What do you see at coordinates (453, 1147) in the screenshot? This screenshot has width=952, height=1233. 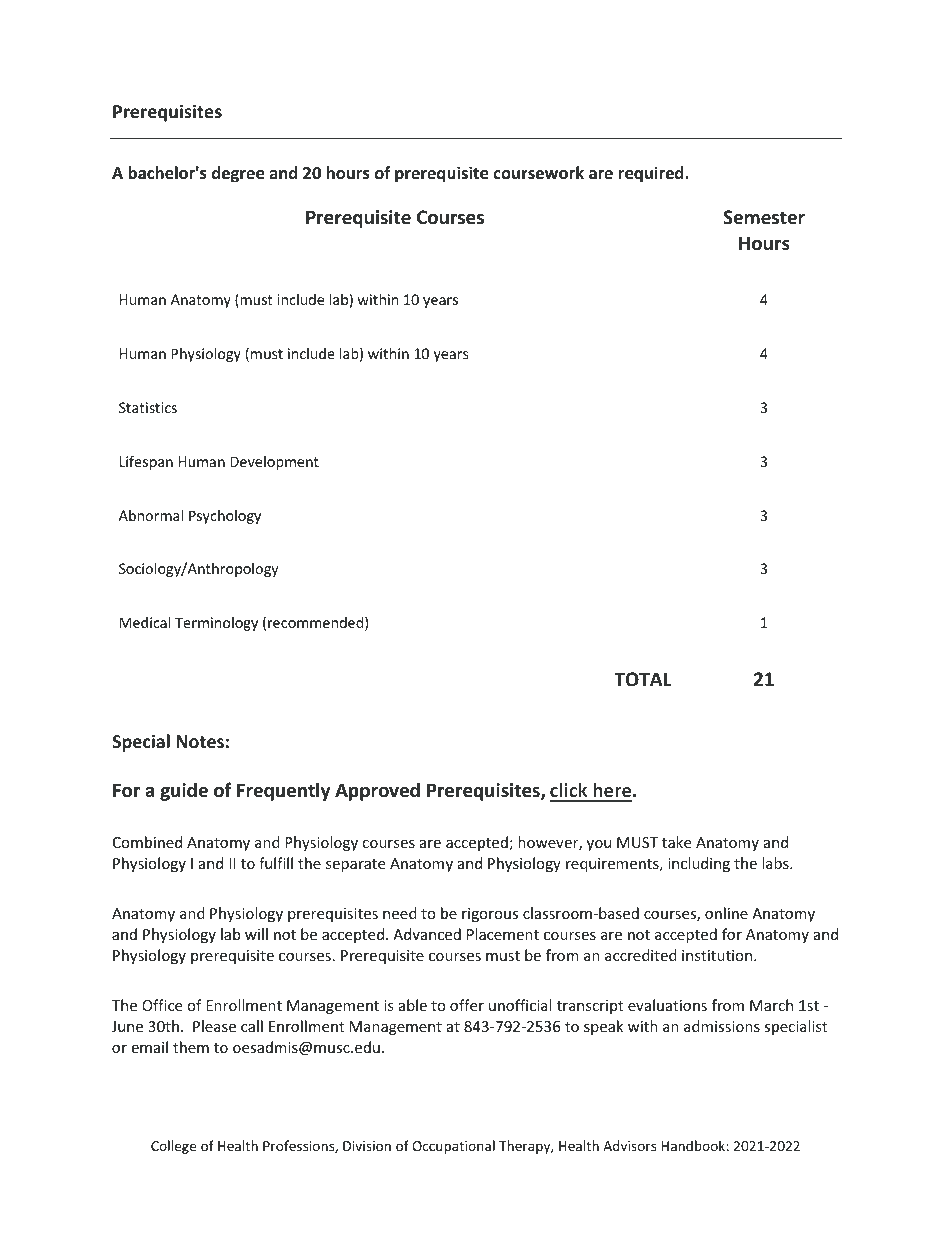 I see `Occupational` at bounding box center [453, 1147].
